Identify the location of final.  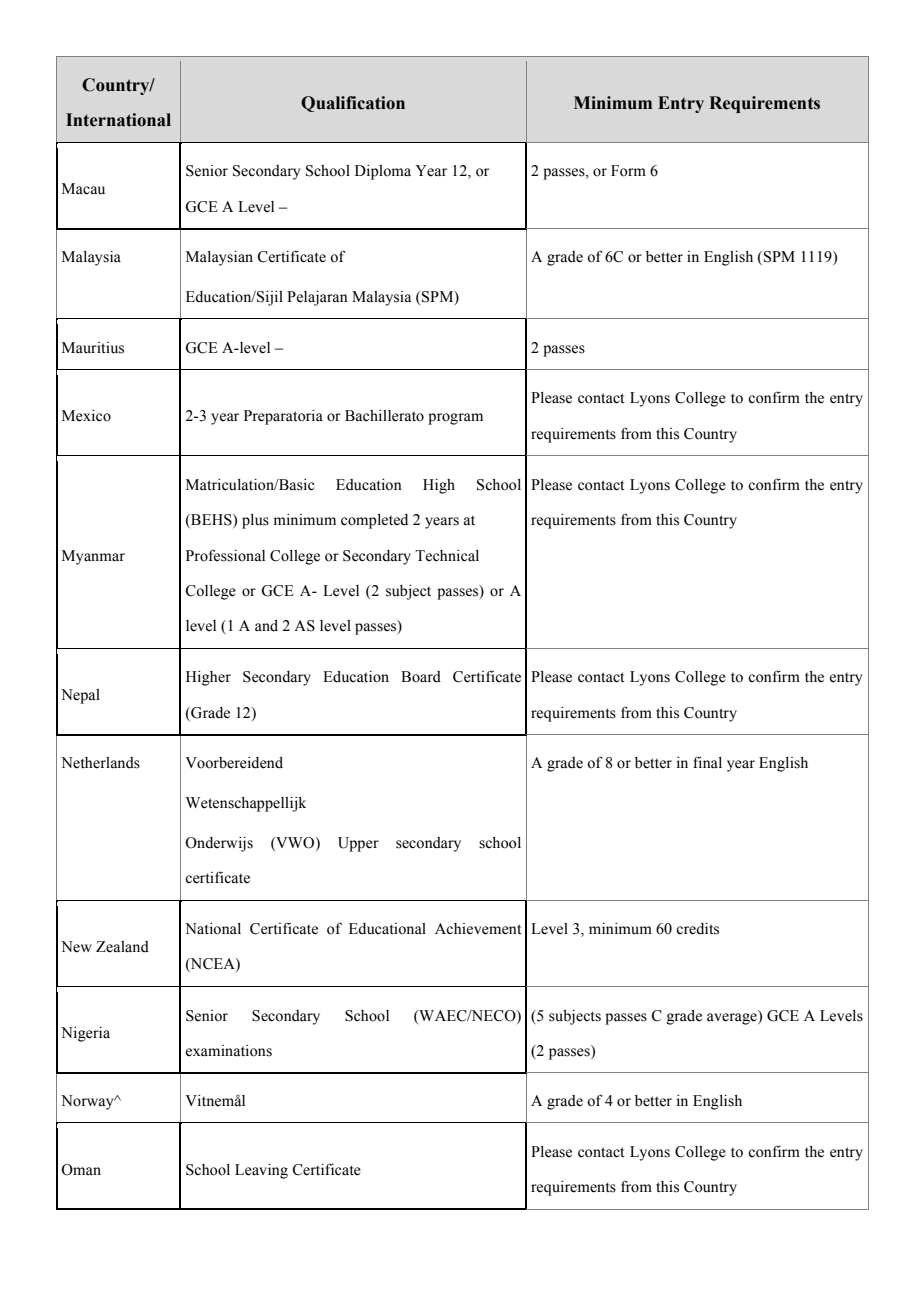
(707, 762).
